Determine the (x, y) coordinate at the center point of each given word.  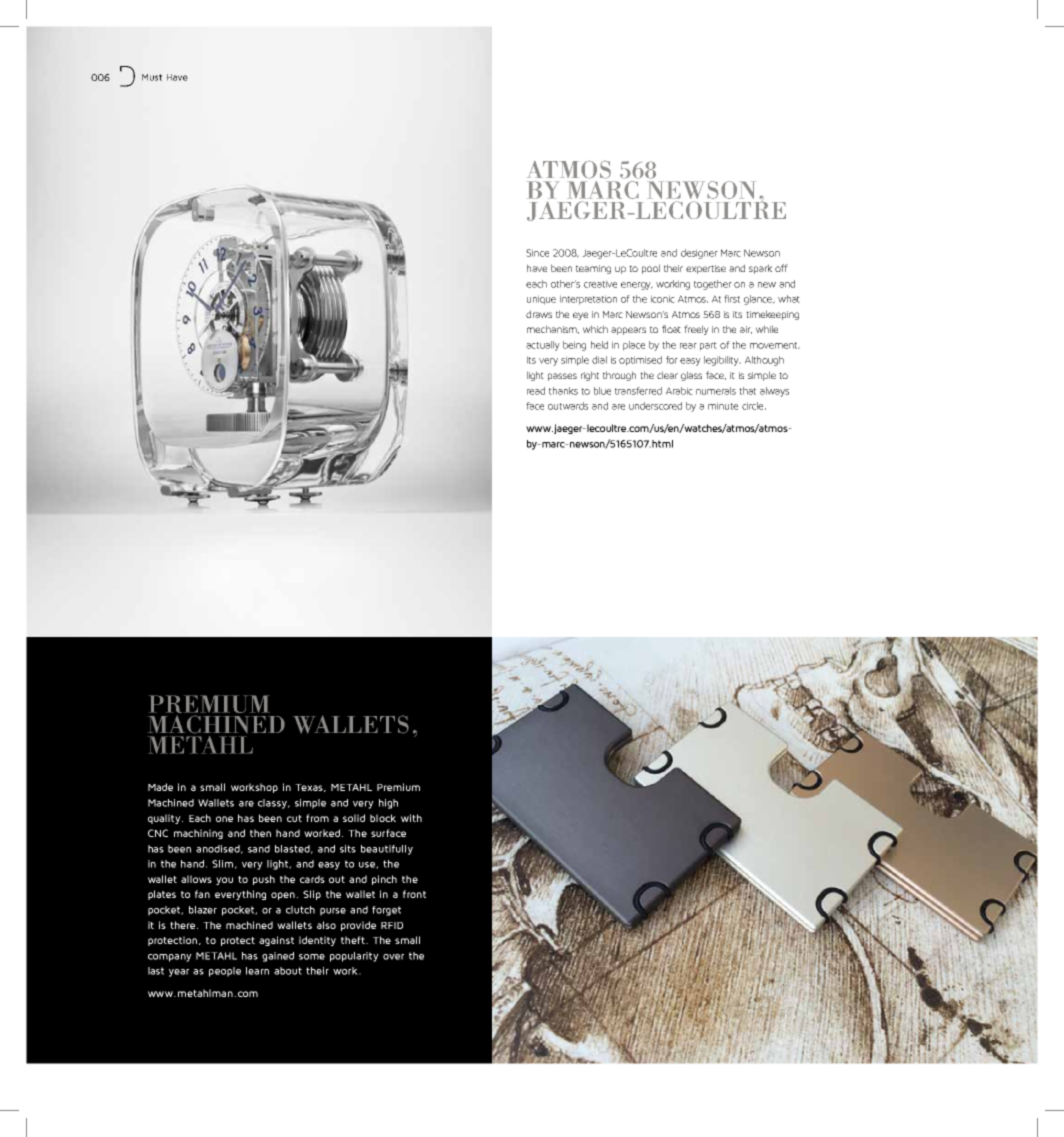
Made (160, 787)
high (388, 804)
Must (152, 77)
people (225, 972)
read (536, 391)
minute (723, 406)
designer (699, 254)
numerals (716, 391)
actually (543, 346)
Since (537, 253)
